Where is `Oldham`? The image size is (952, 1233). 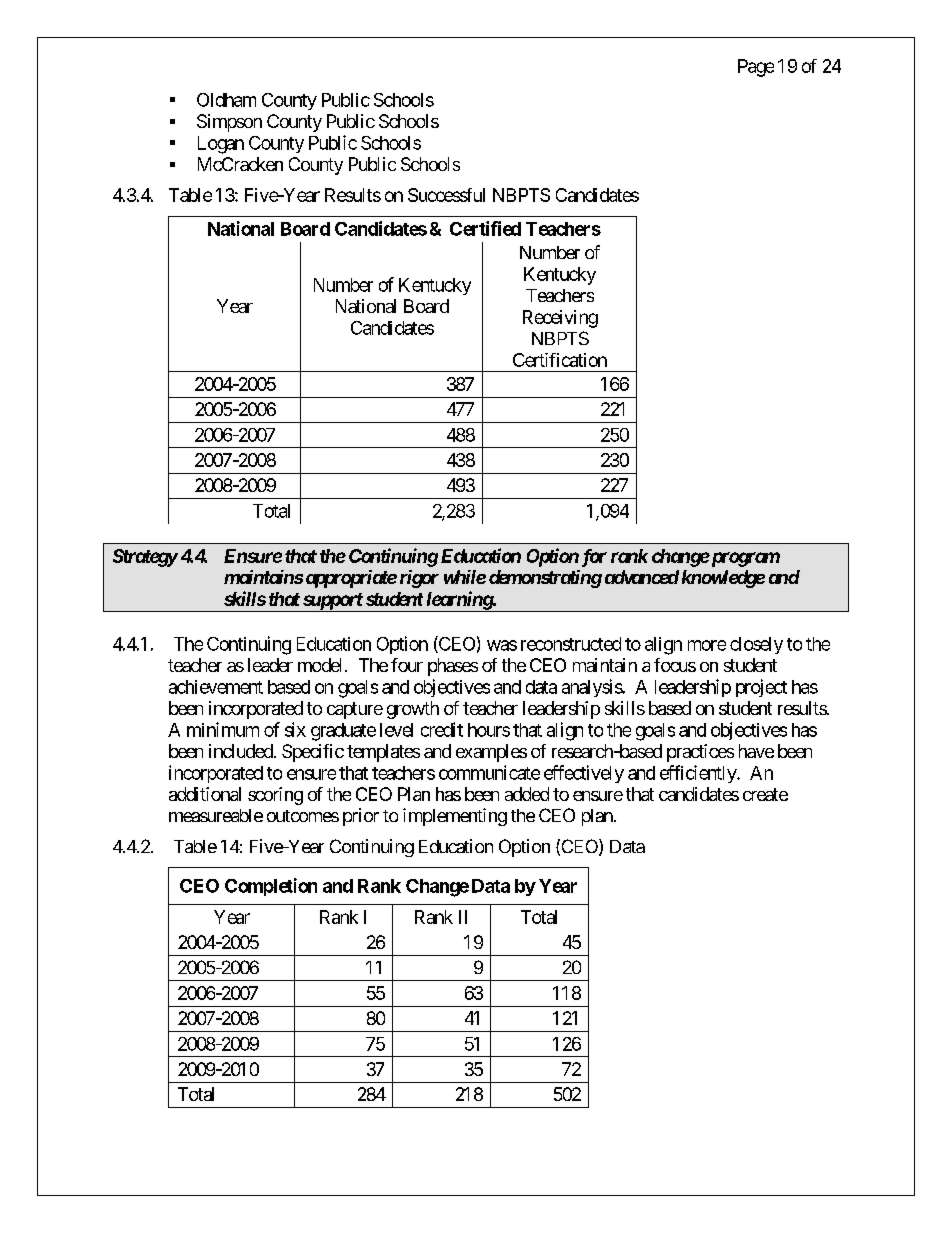 Oldham is located at coordinates (226, 100).
